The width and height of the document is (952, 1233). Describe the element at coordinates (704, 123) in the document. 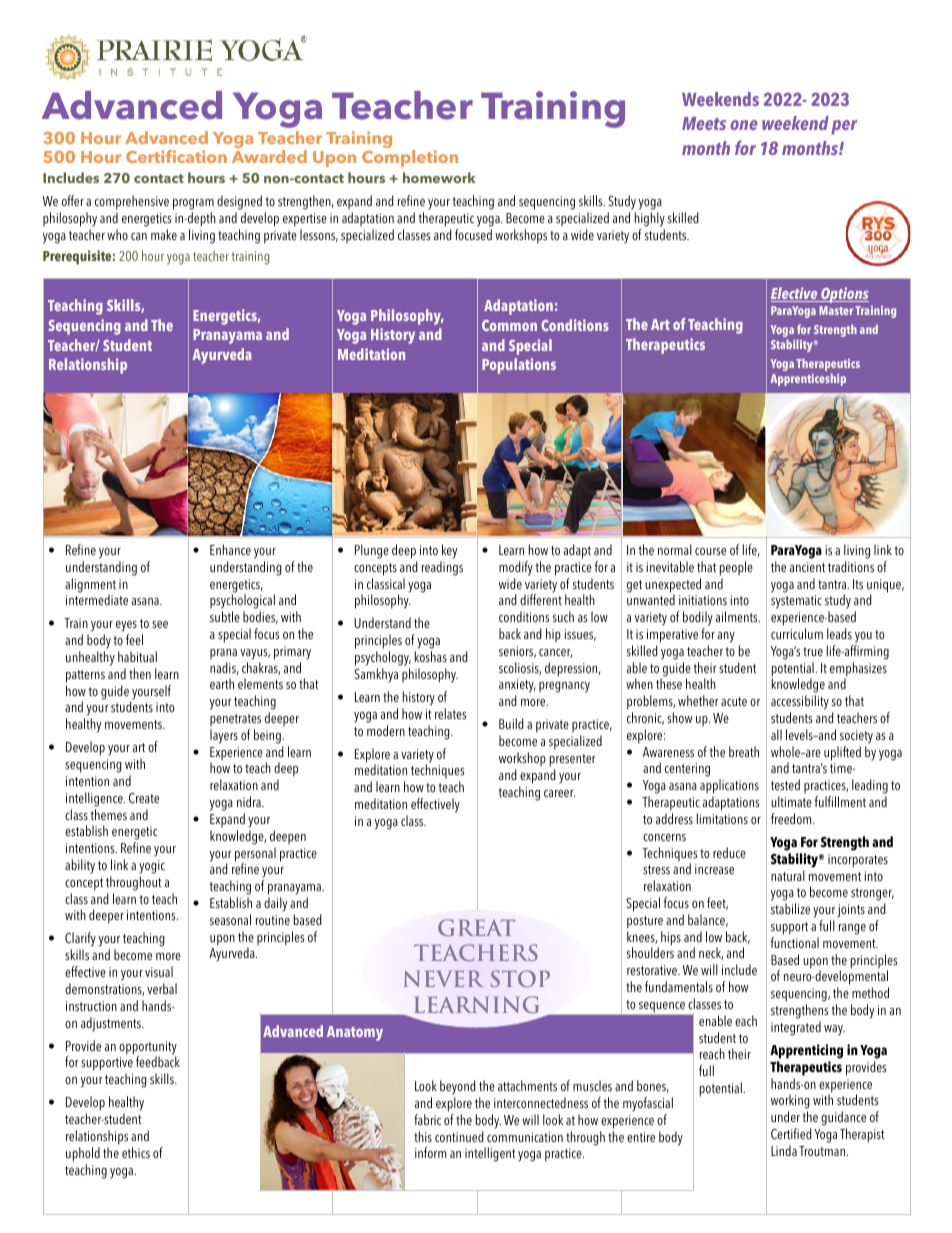

I see `Meets` at that location.
